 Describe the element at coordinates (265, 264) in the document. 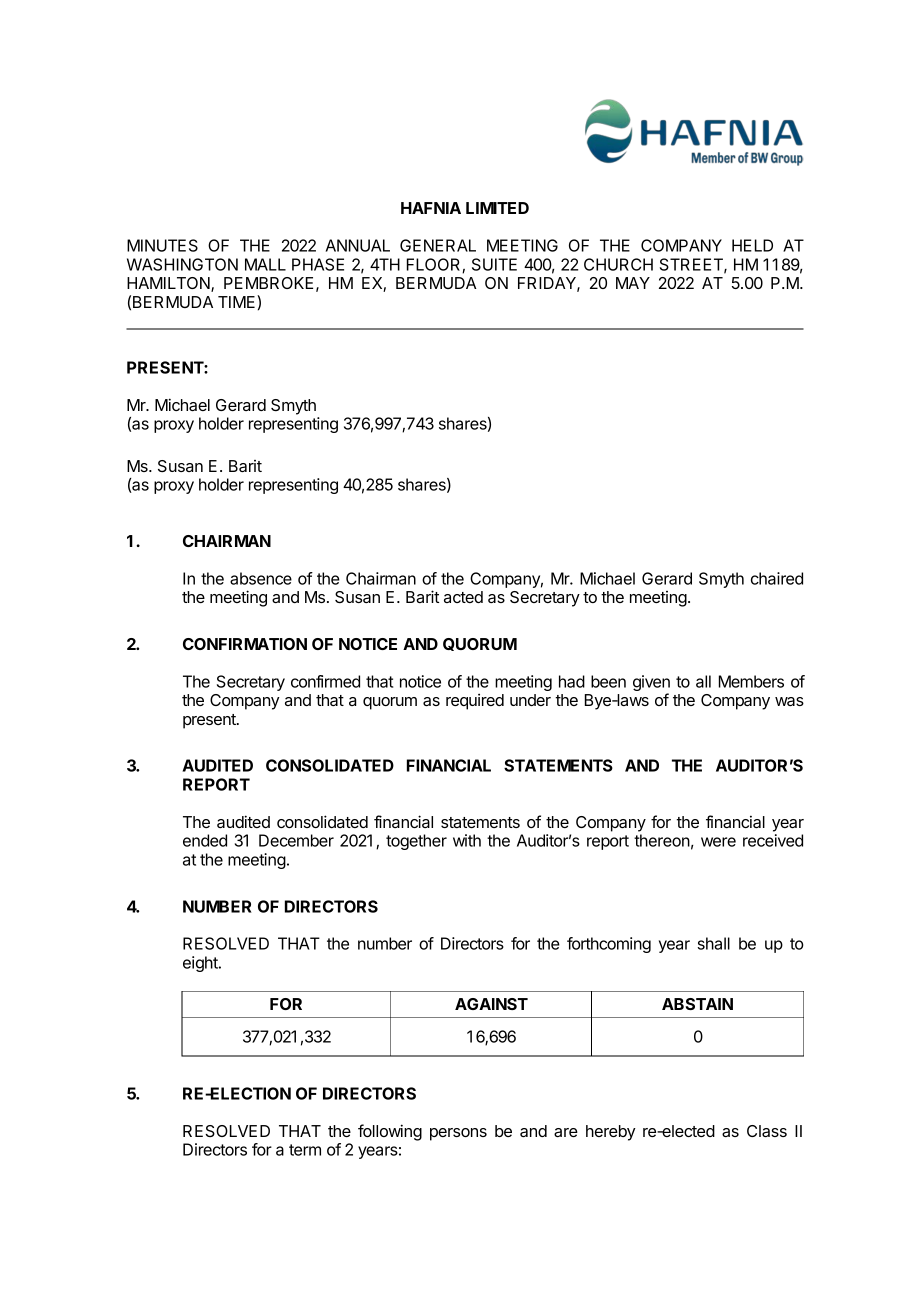

I see `MALL` at that location.
